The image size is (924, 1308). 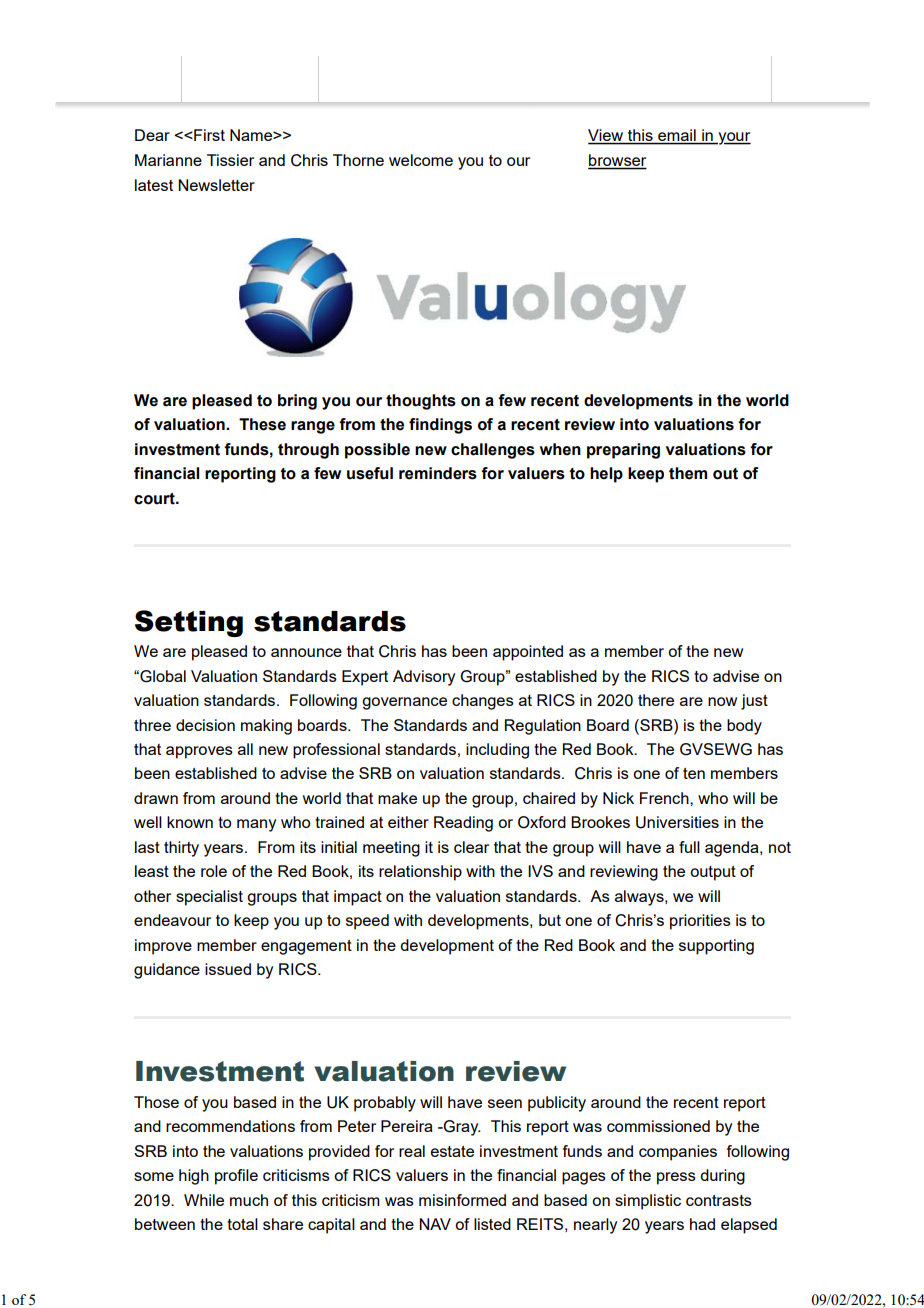 What do you see at coordinates (216, 185) in the screenshot?
I see `Newsletter` at bounding box center [216, 185].
